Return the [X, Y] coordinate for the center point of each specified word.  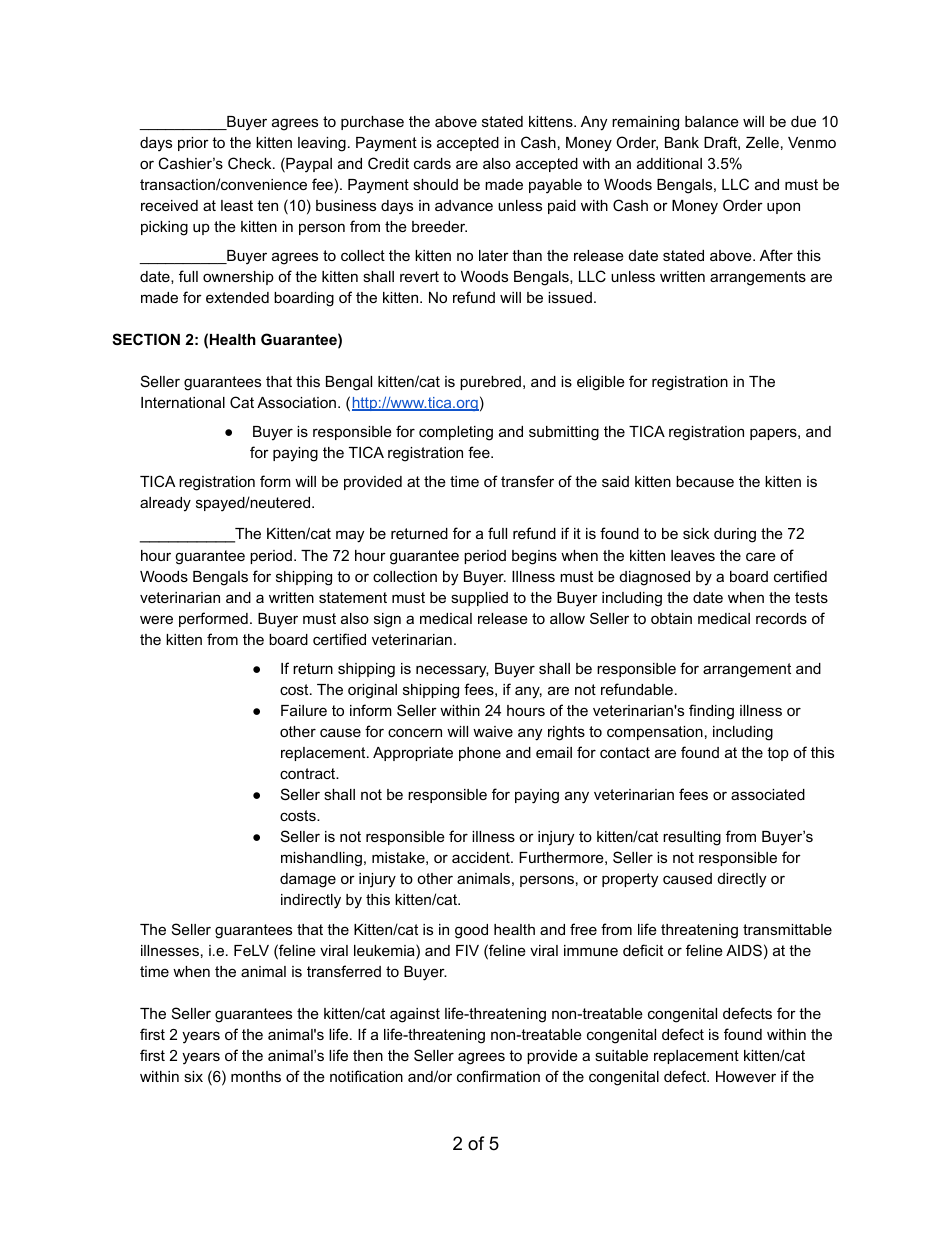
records [781, 618]
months [256, 1076]
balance [712, 121]
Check [251, 163]
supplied [479, 599]
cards [432, 163]
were [156, 619]
